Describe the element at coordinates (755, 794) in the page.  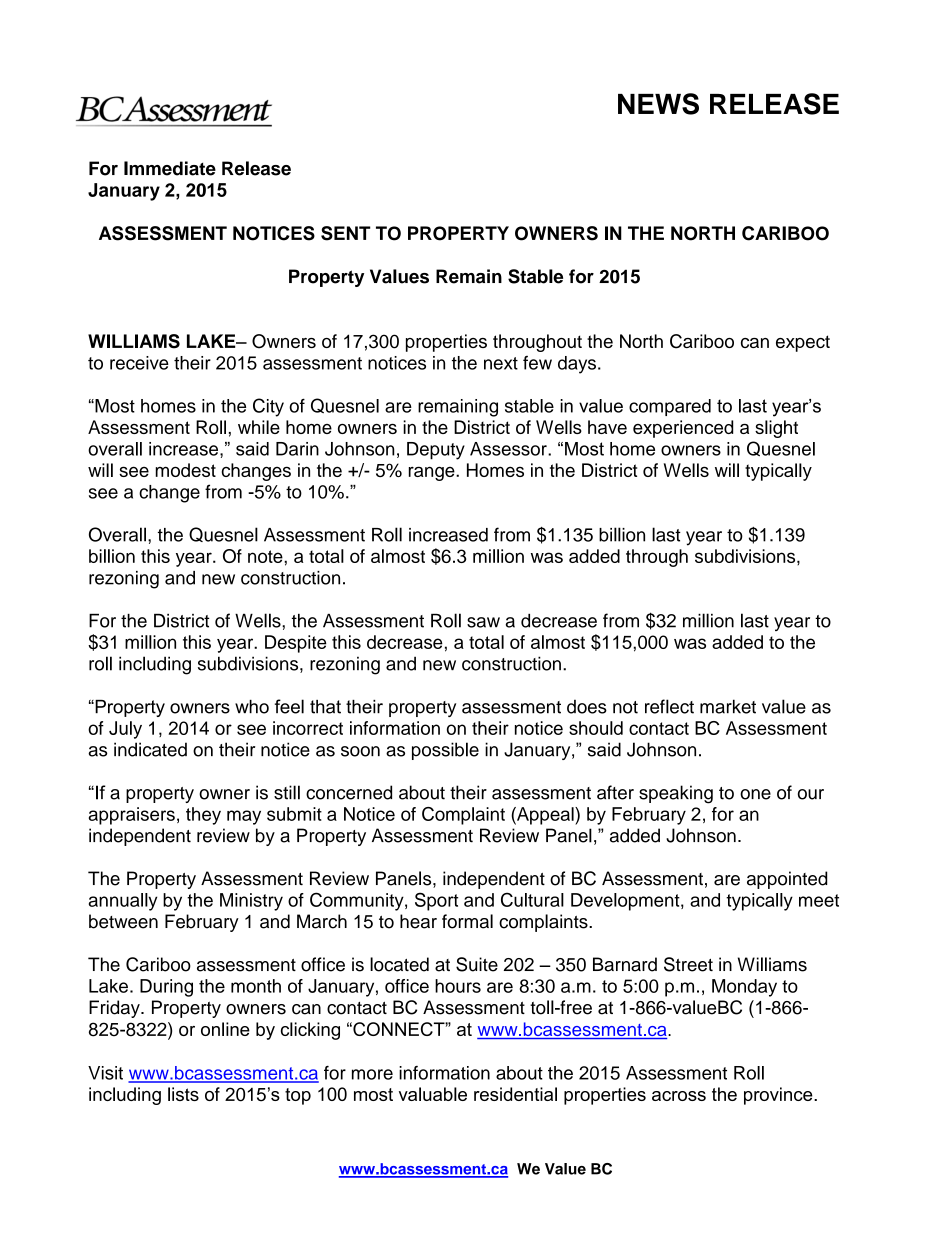
I see `one` at that location.
